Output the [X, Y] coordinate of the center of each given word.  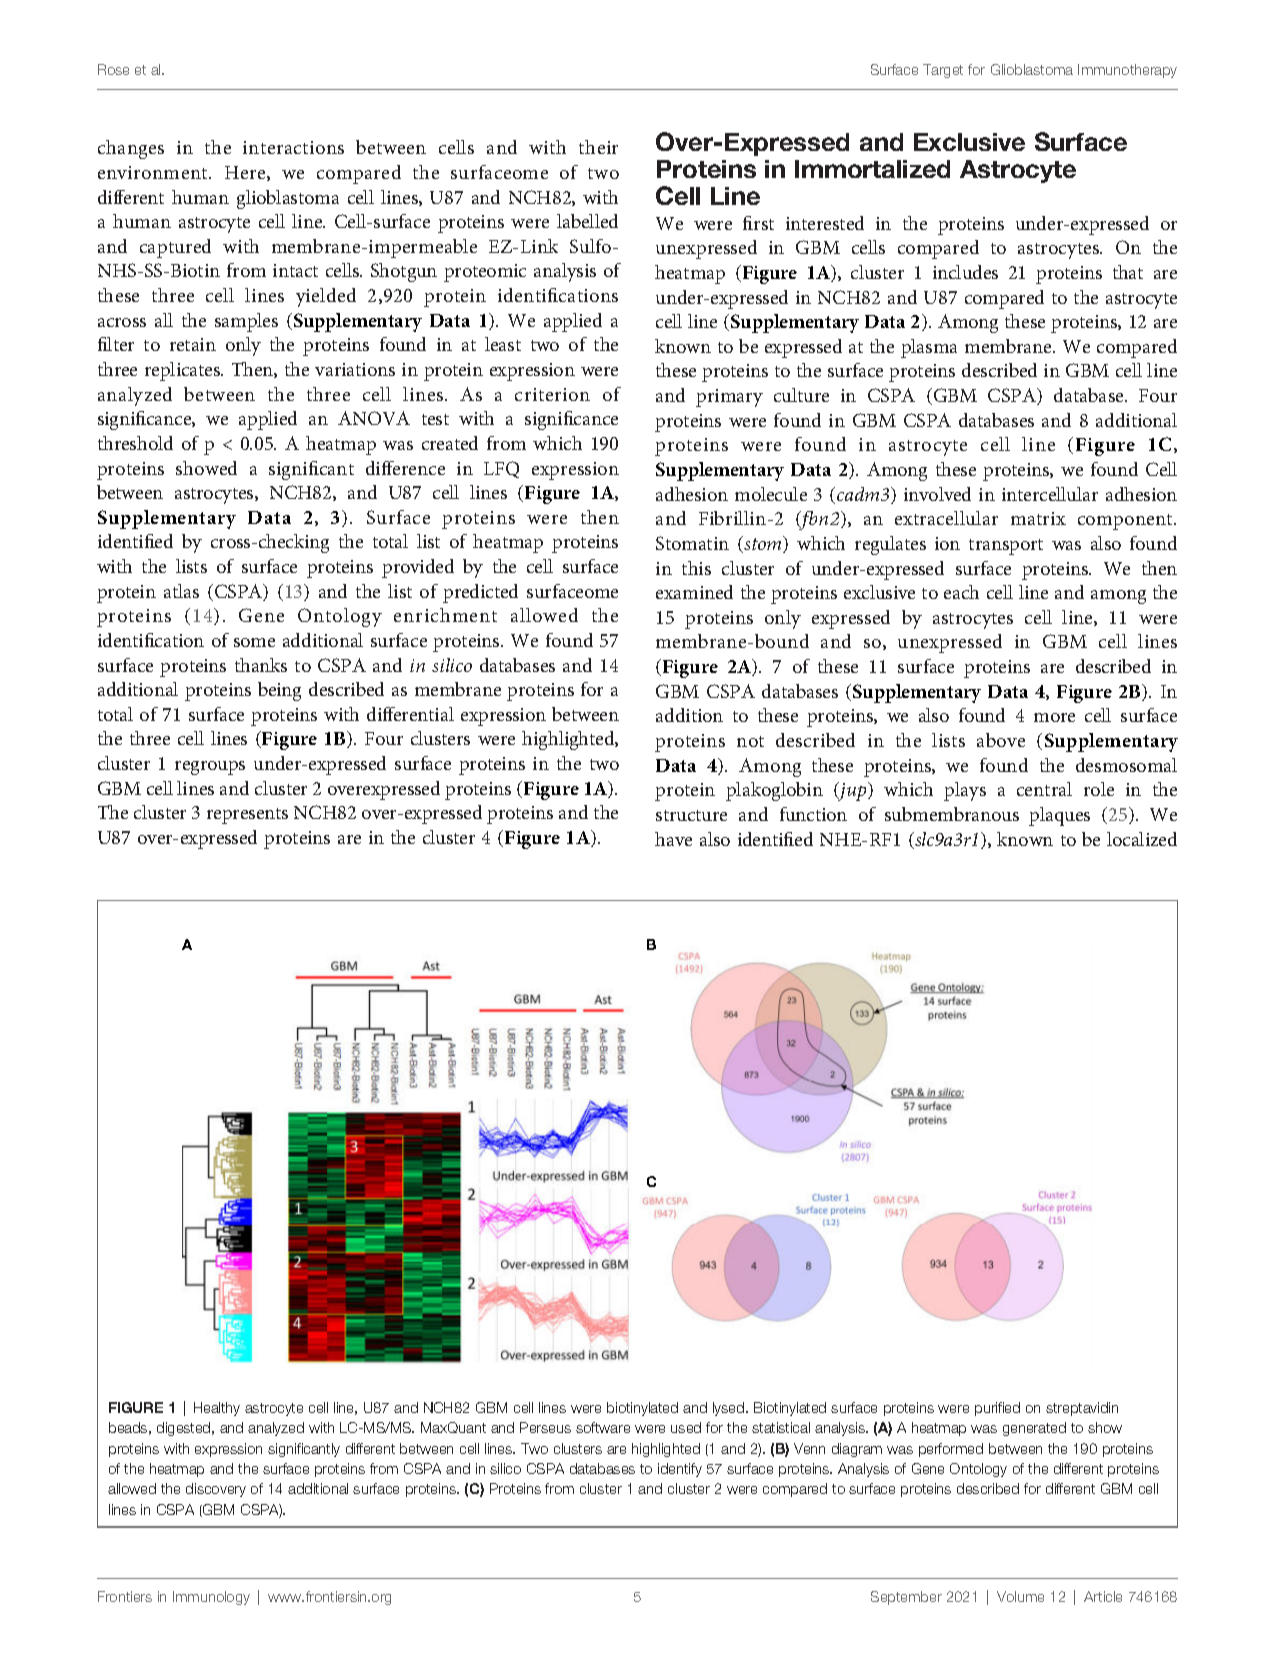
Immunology [211, 1598]
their [598, 147]
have [673, 839]
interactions [293, 147]
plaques [1059, 816]
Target [943, 71]
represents [247, 816]
